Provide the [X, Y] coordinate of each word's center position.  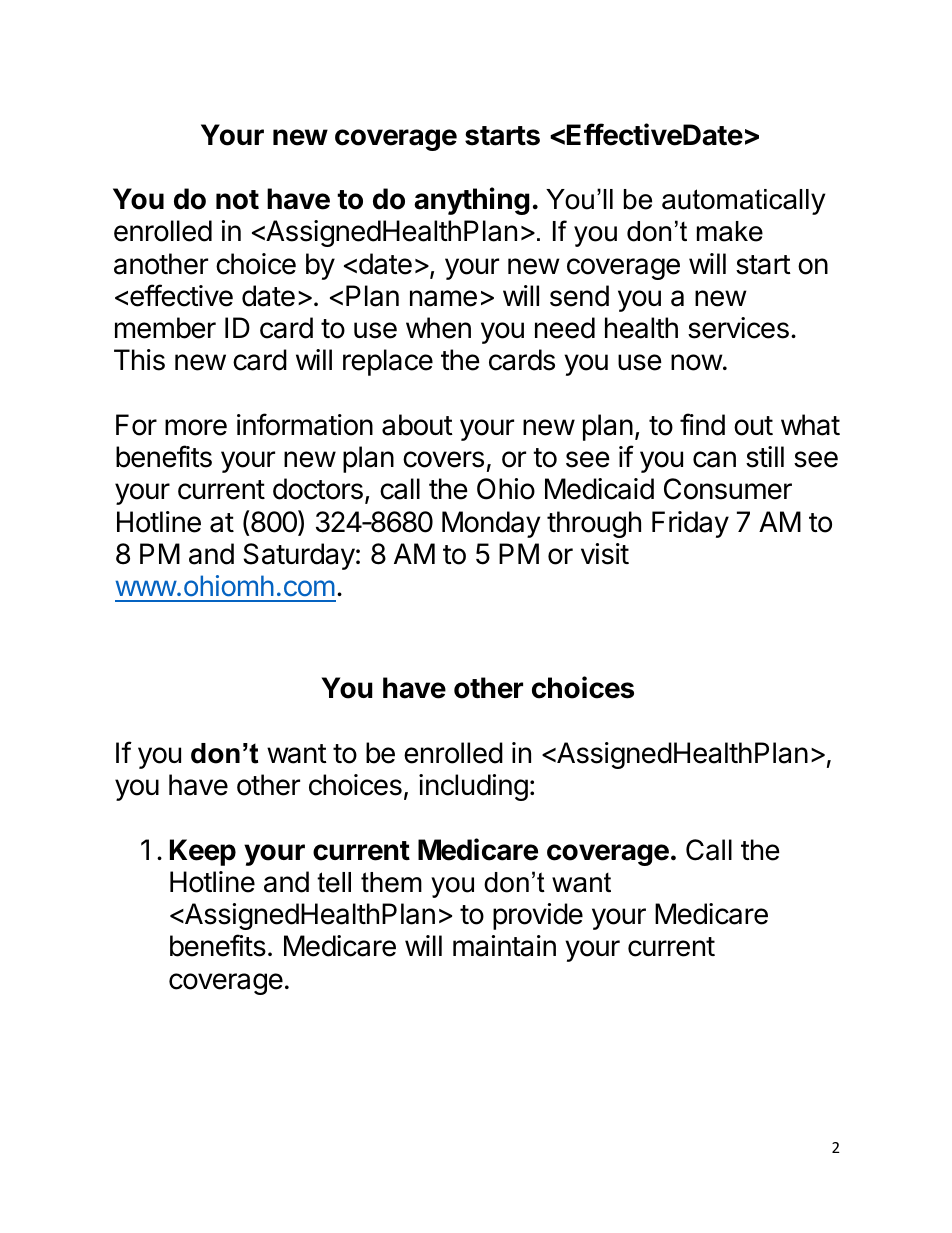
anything [471, 201]
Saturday [299, 556]
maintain [504, 946]
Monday [491, 524]
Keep [203, 852]
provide [538, 916]
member [165, 328]
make [730, 231]
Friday [690, 524]
